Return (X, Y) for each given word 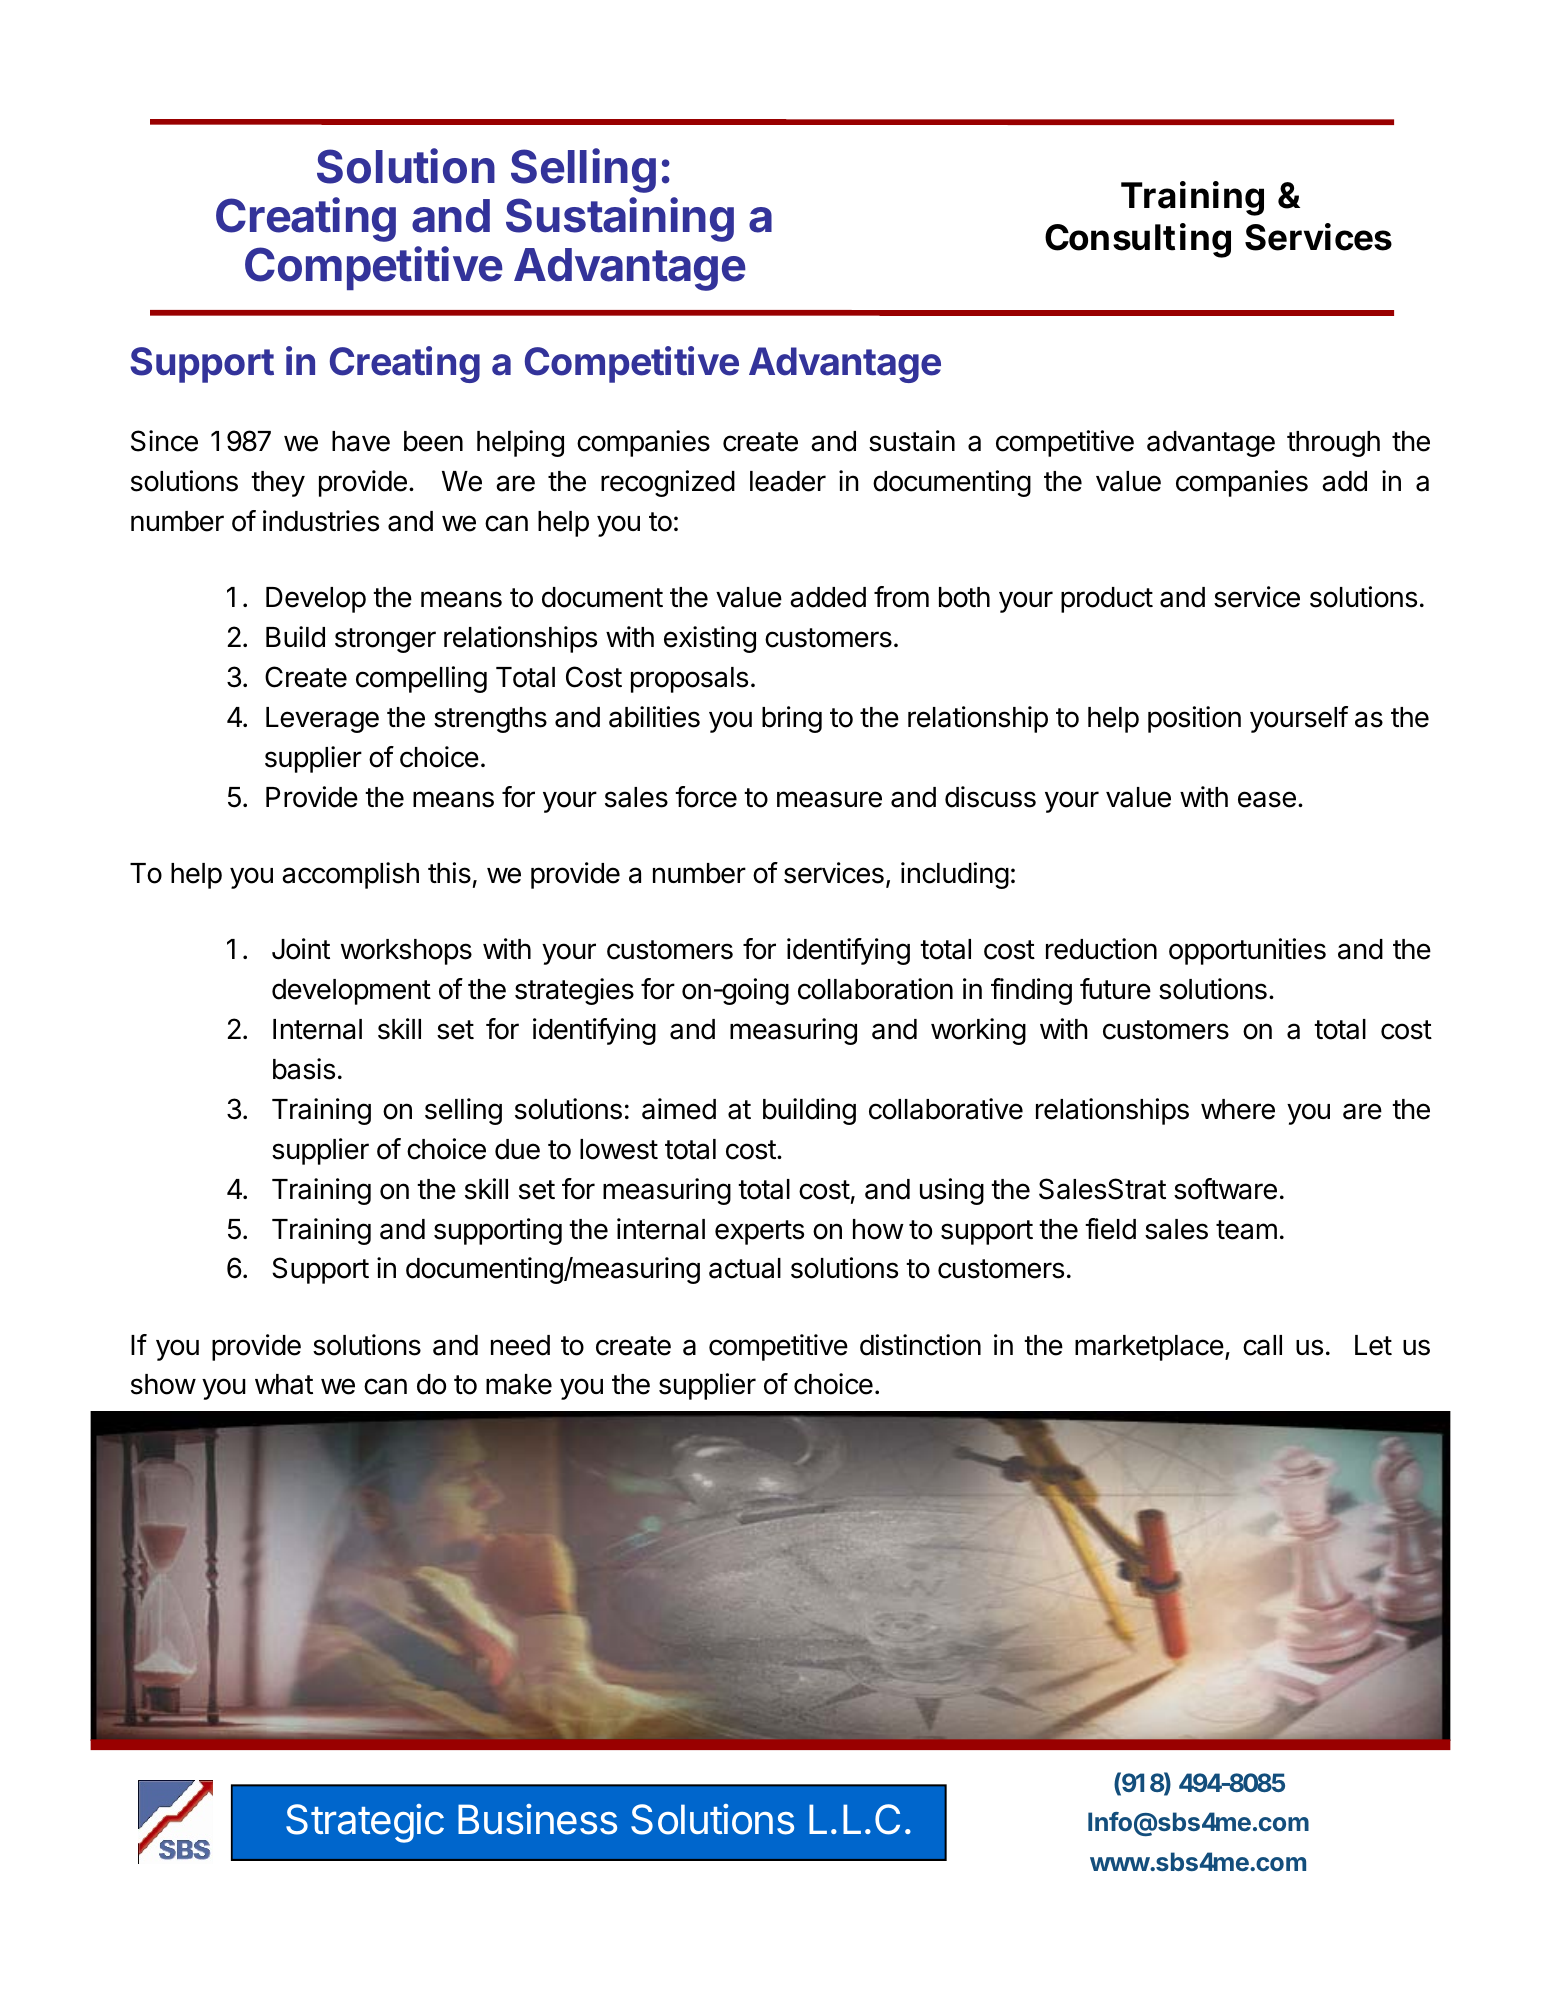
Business (537, 1819)
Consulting (1138, 240)
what (284, 1384)
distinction (920, 1345)
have (361, 441)
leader (788, 481)
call (1262, 1345)
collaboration (875, 989)
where (1238, 1109)
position (1194, 719)
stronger (385, 640)
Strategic (365, 1823)
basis (304, 1069)
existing (710, 639)
